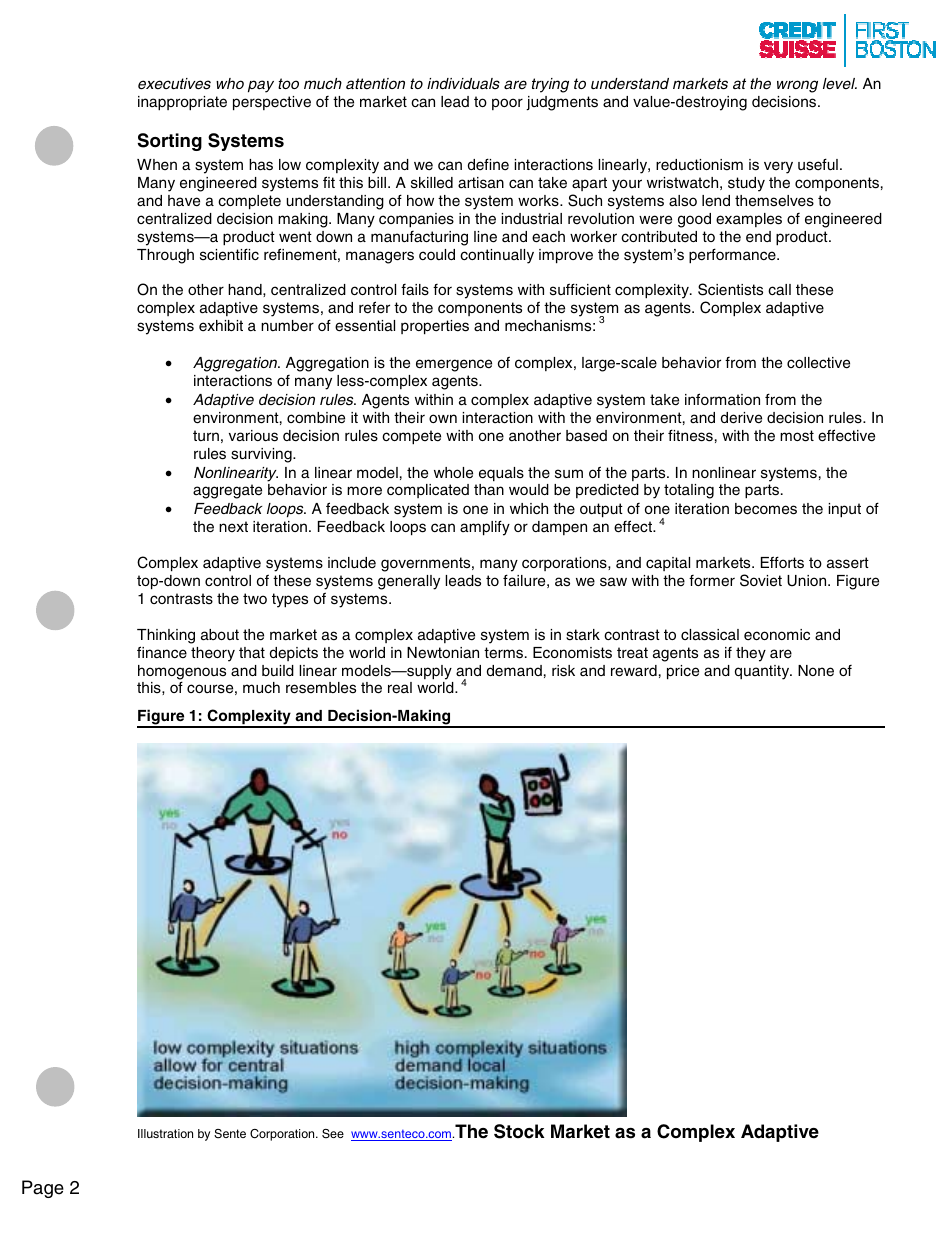 This image has width=952, height=1233. I want to click on individuals, so click(463, 83).
